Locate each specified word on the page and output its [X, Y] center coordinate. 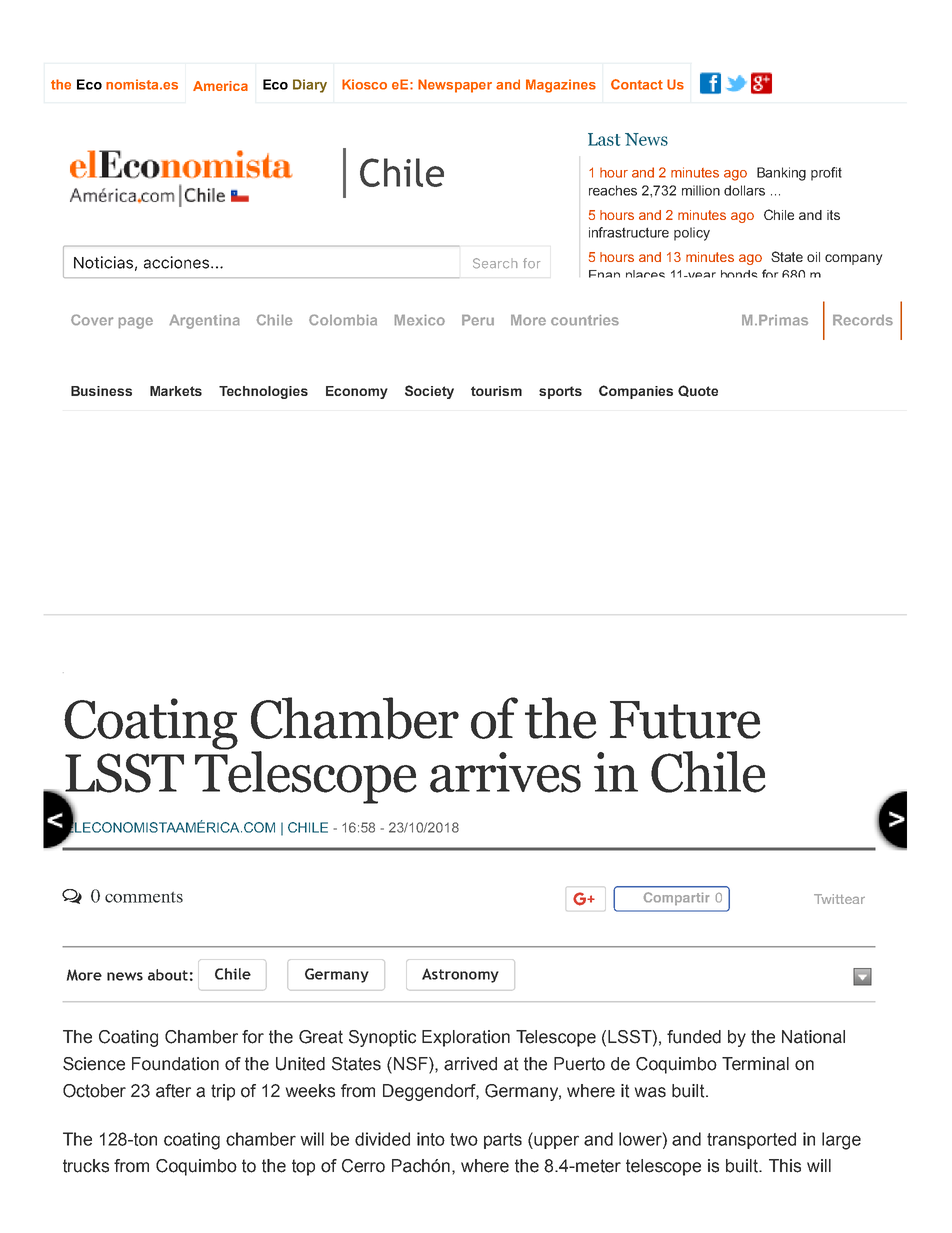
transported [751, 1140]
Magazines [561, 86]
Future [685, 720]
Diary [310, 86]
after [173, 1091]
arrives [505, 772]
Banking [781, 174]
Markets [176, 391]
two [464, 1139]
